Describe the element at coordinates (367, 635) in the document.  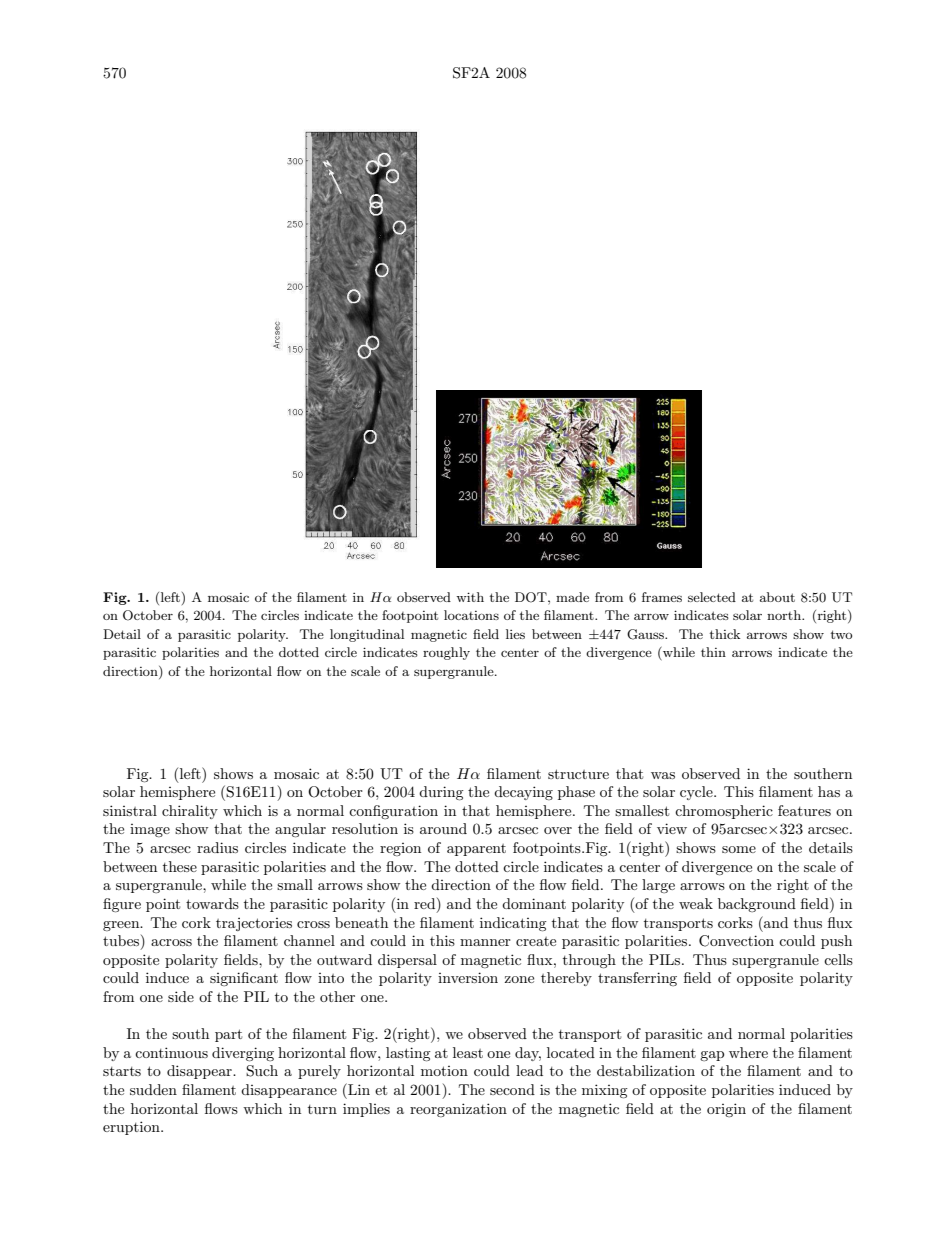
I see `longitudinal` at that location.
